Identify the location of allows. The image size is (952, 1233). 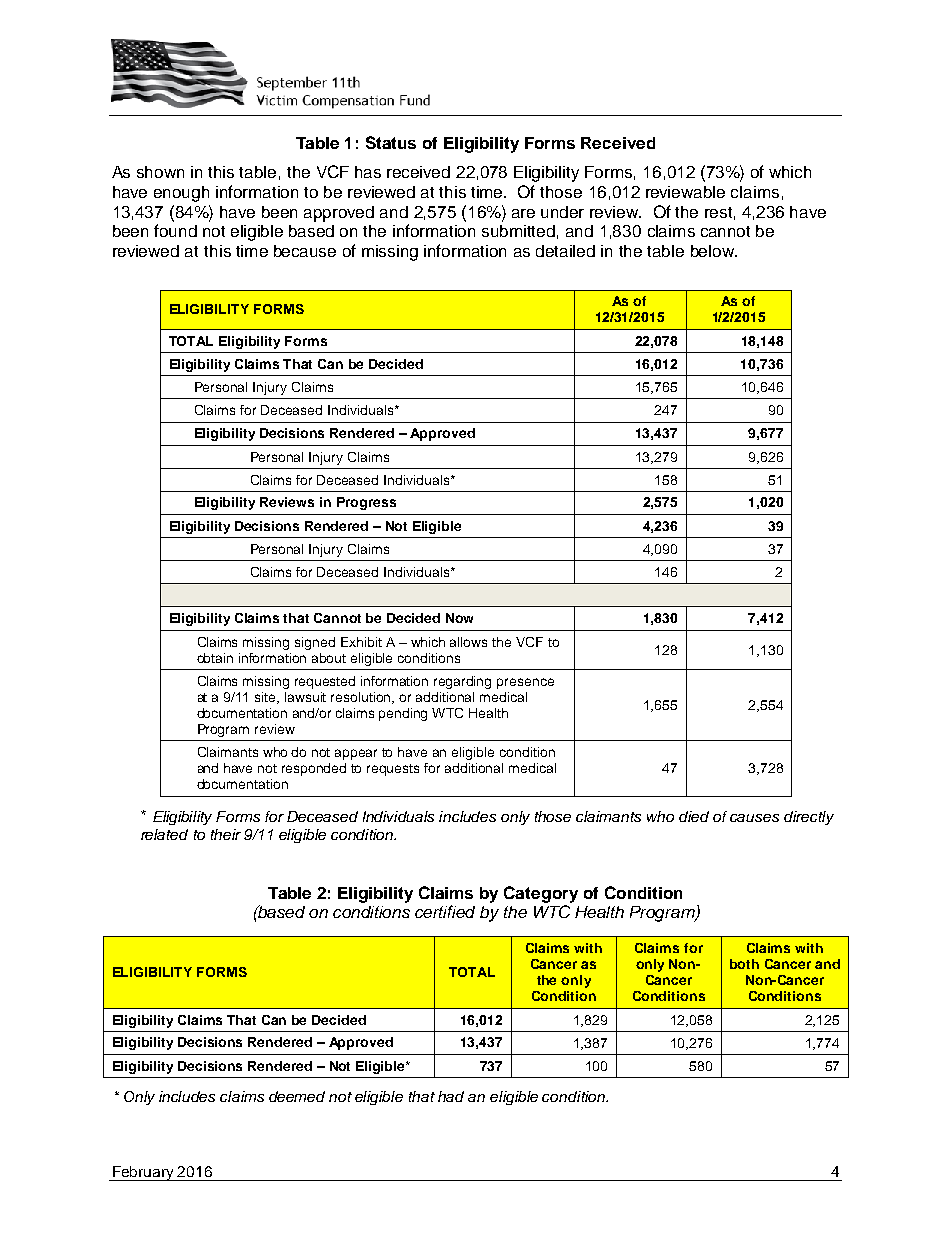
(468, 642).
